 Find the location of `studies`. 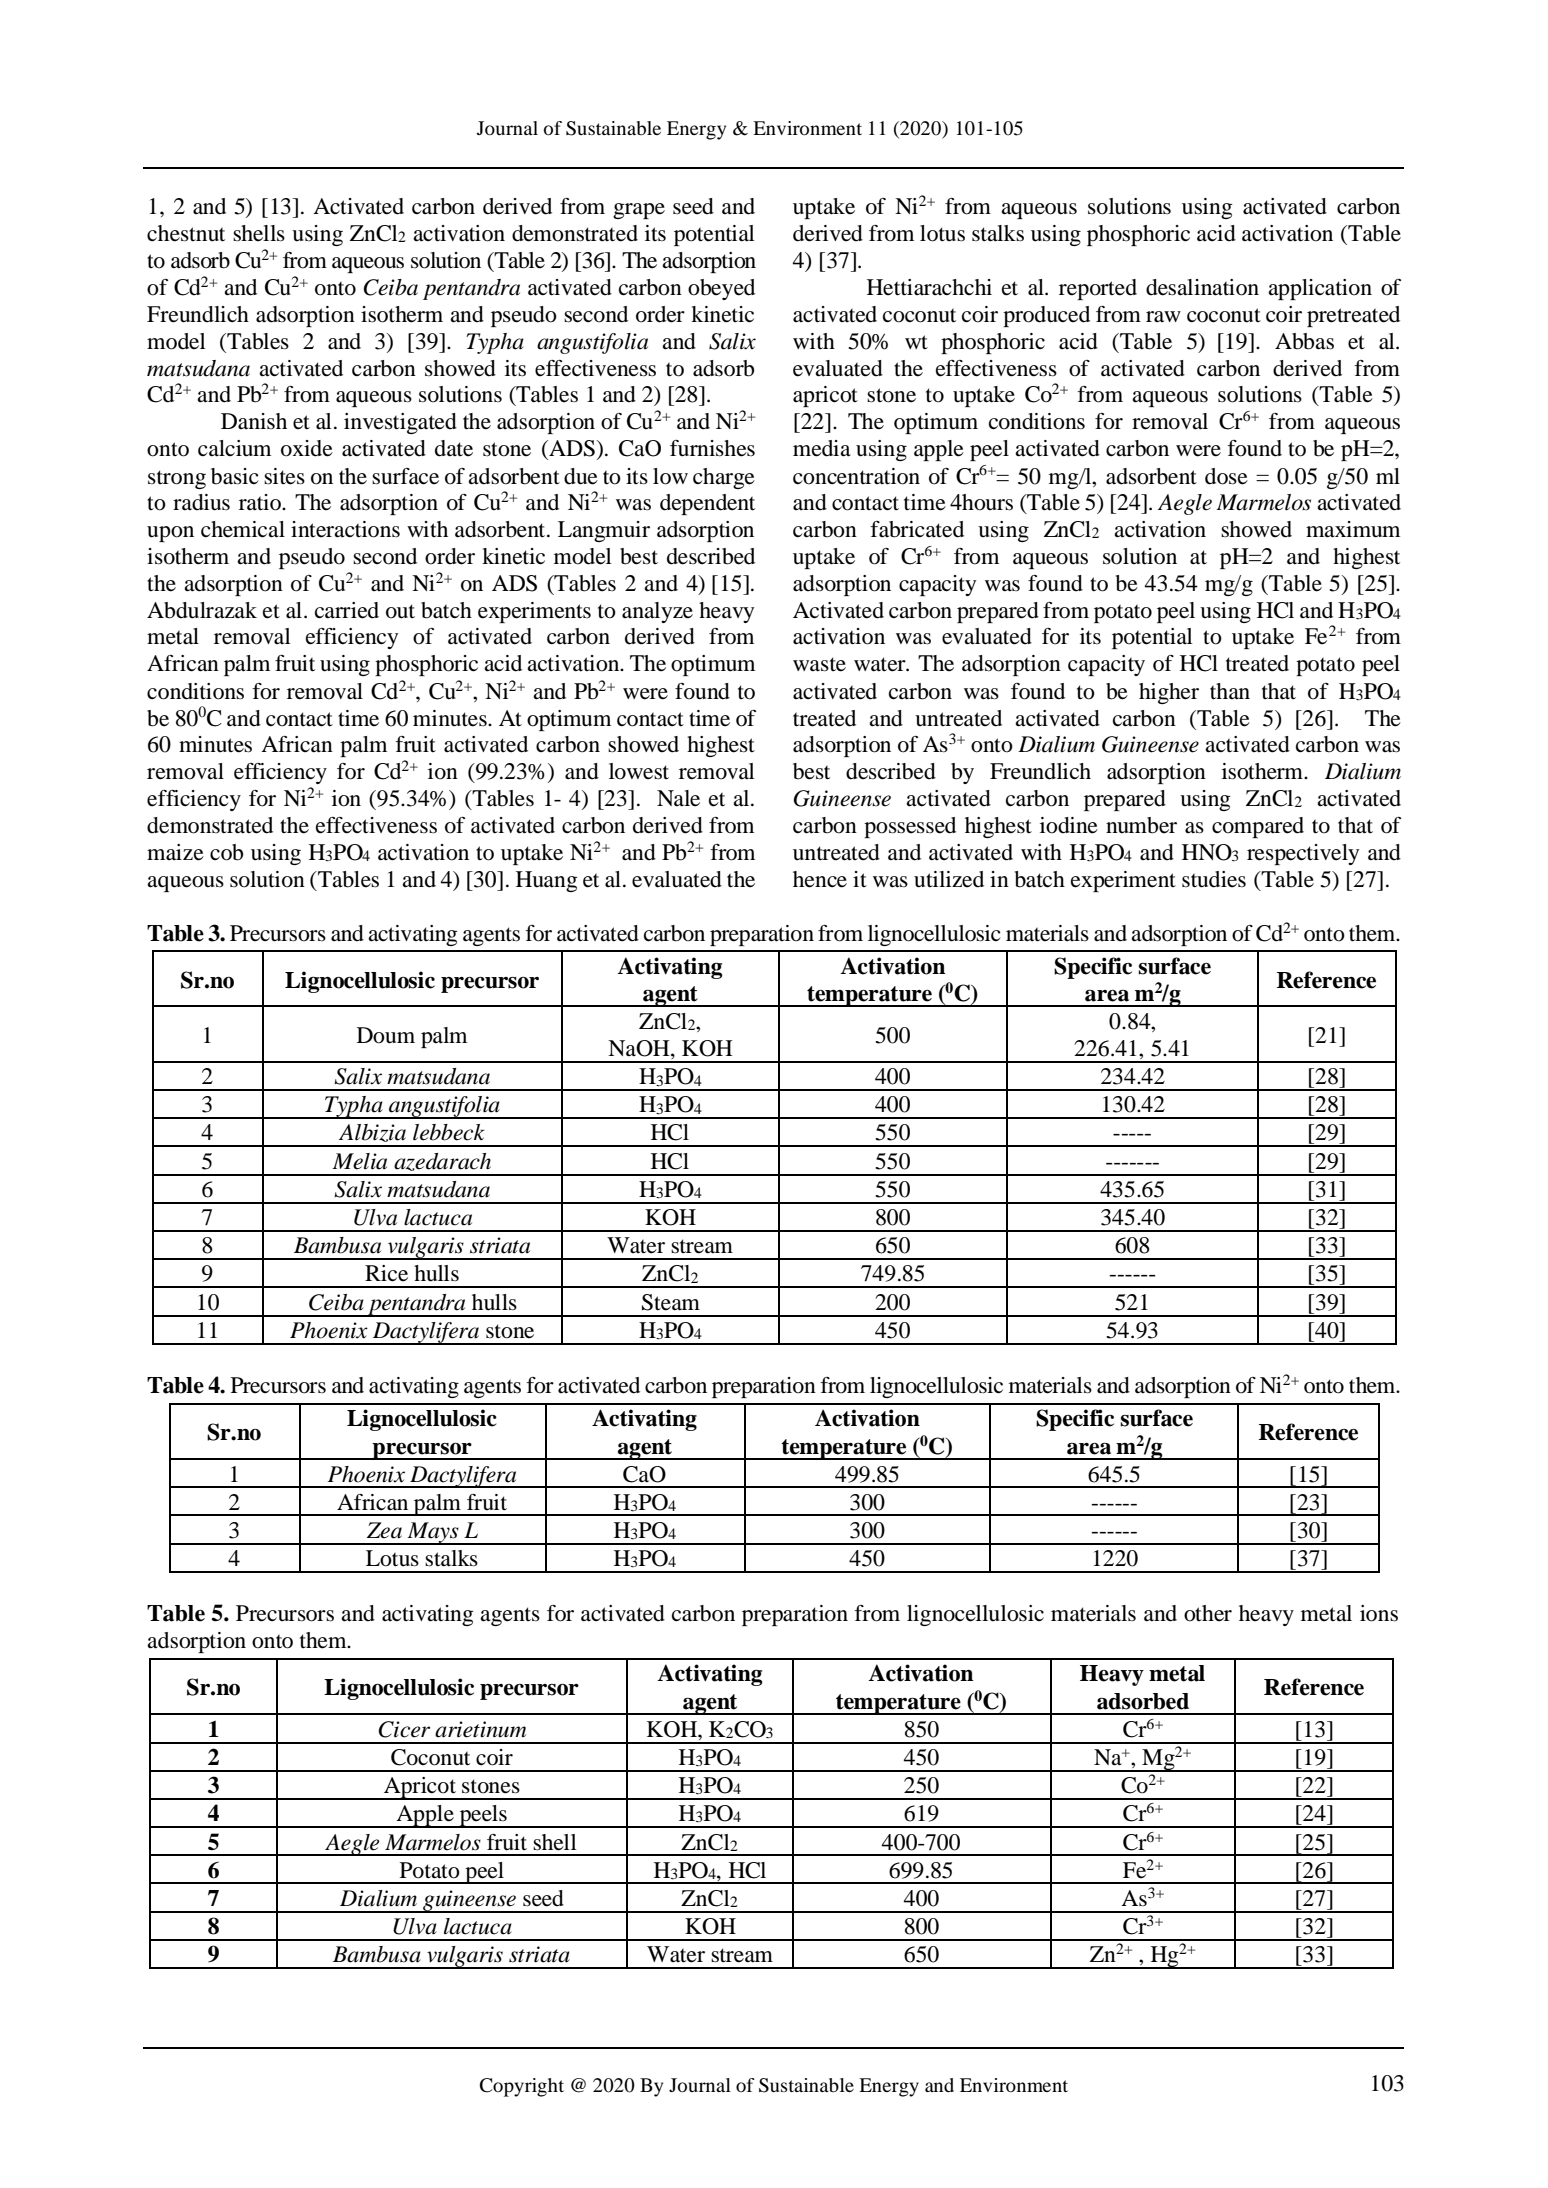

studies is located at coordinates (1214, 879).
